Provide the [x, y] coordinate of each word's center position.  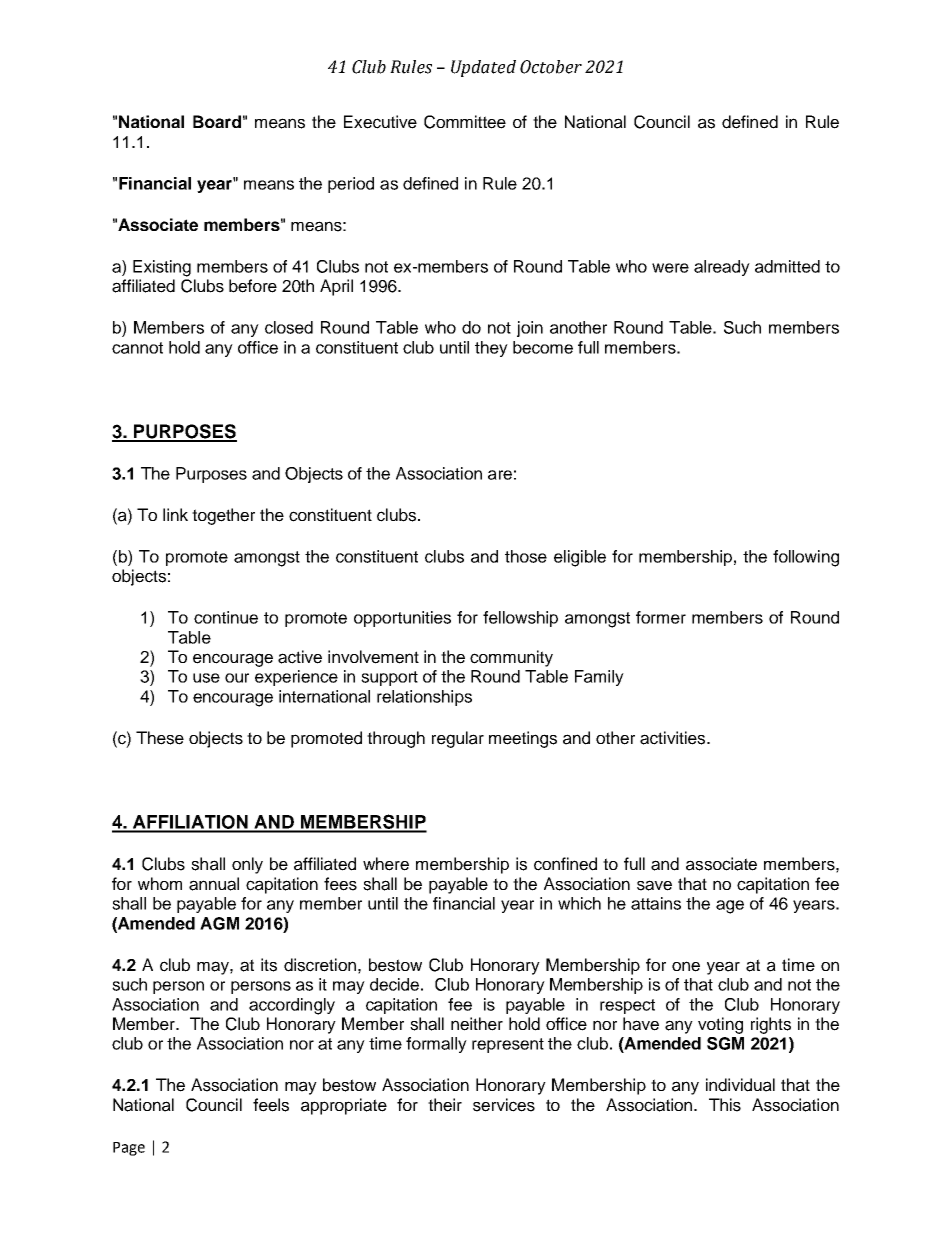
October [551, 67]
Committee [465, 122]
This [725, 1105]
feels [271, 1105]
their [445, 1105]
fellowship [520, 619]
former [661, 617]
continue [226, 617]
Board [217, 121]
